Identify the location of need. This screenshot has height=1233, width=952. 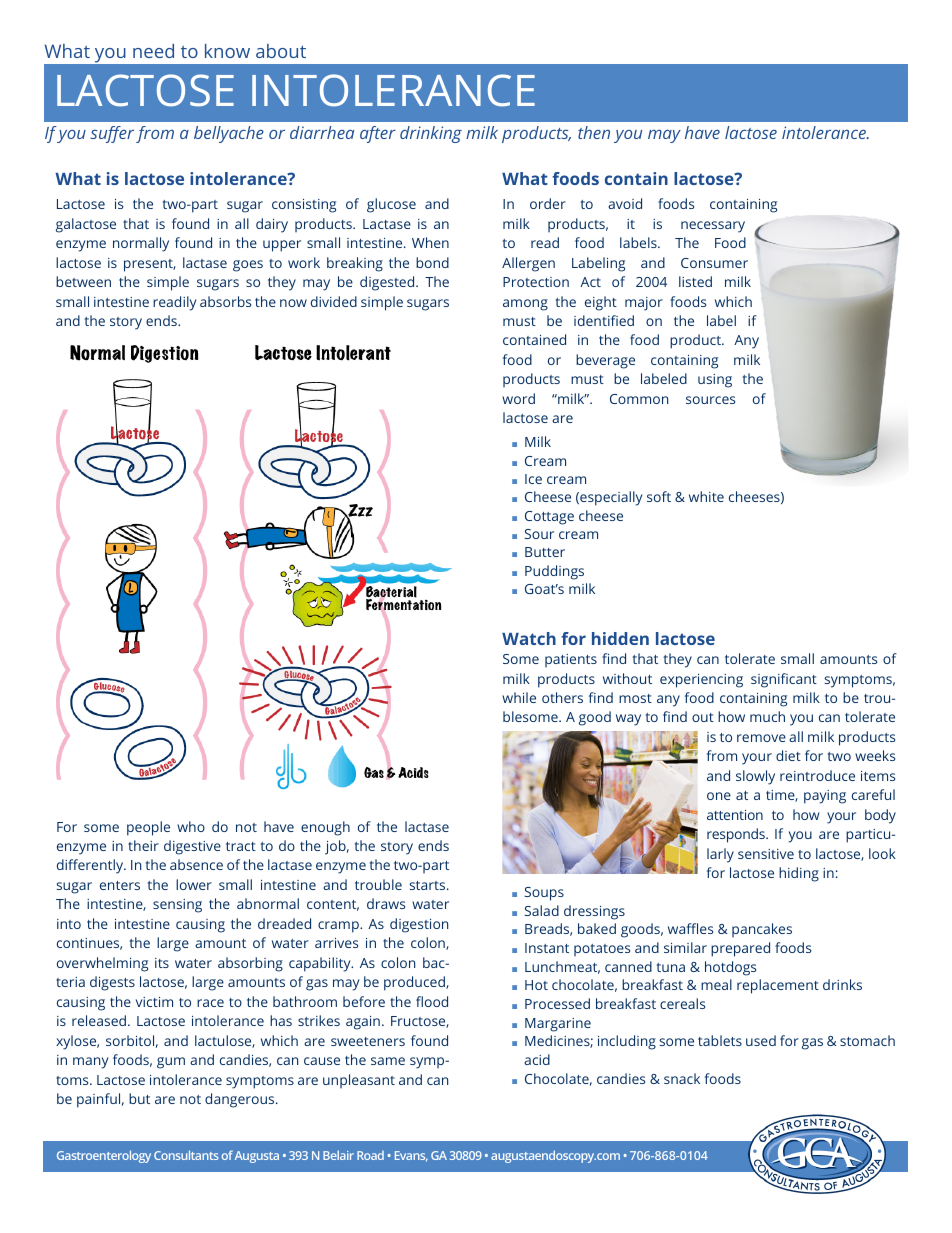
(153, 51).
